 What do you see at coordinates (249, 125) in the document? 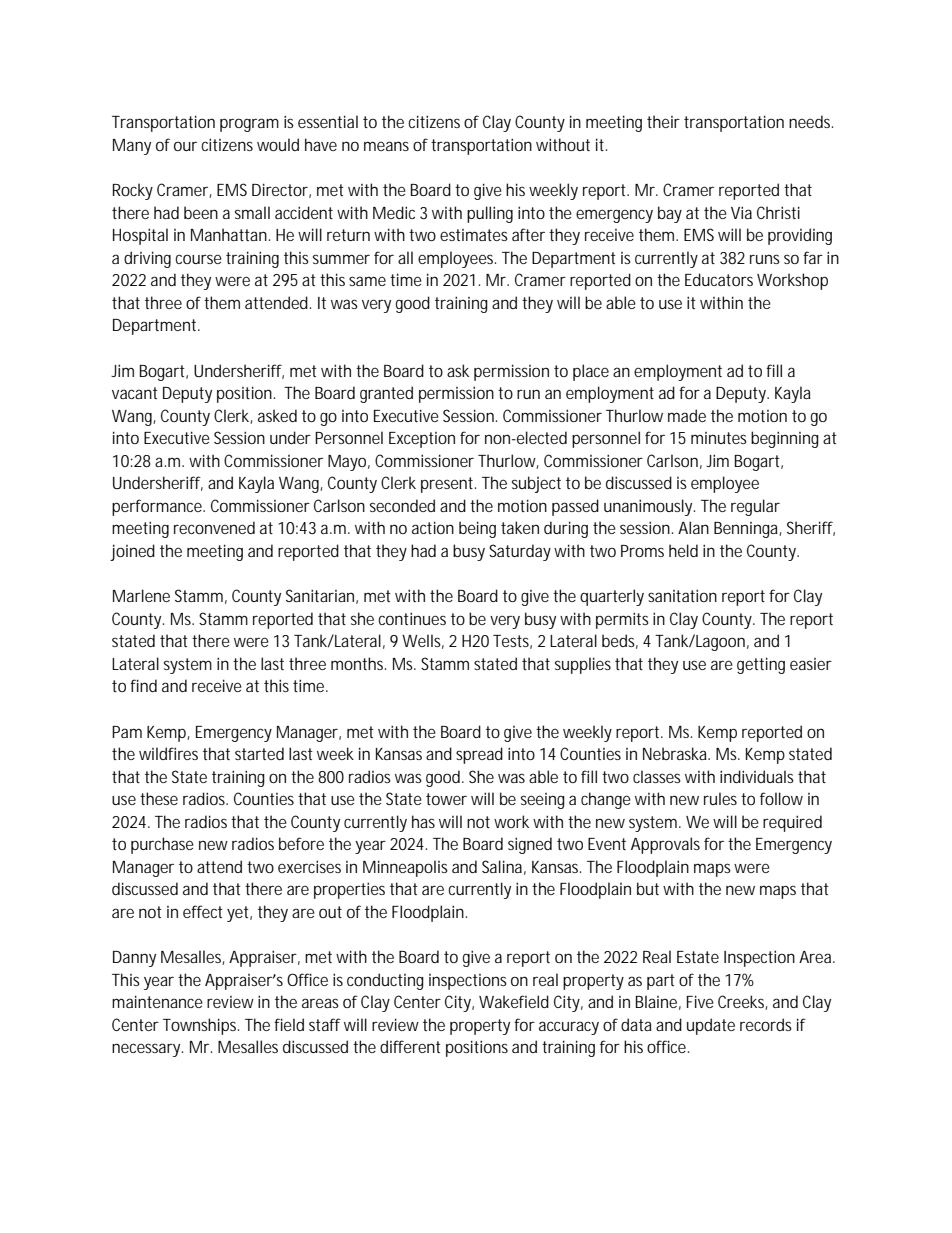
I see `program` at bounding box center [249, 125].
